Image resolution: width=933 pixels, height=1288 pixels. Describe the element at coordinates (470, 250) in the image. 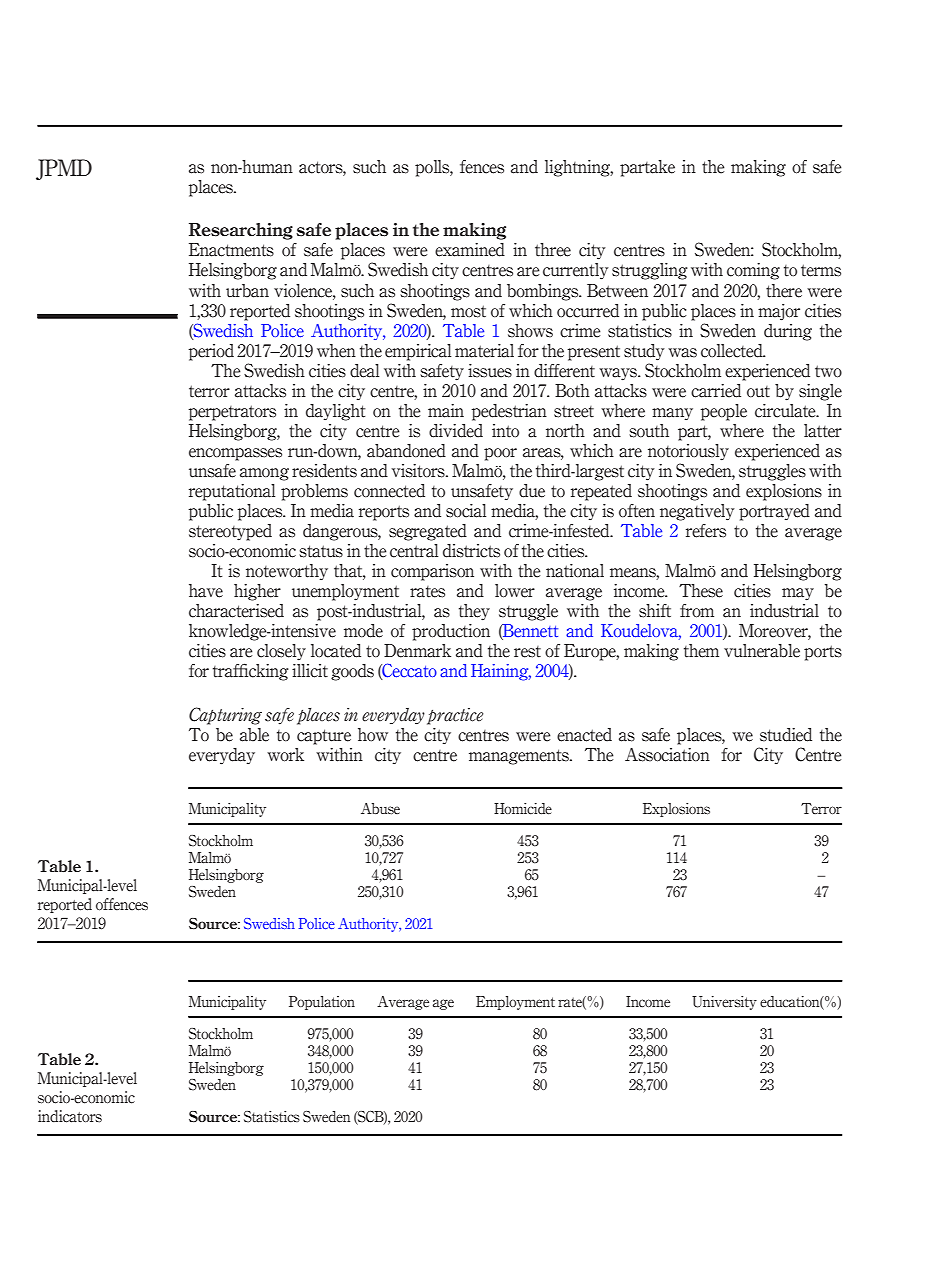

I see `examined` at that location.
